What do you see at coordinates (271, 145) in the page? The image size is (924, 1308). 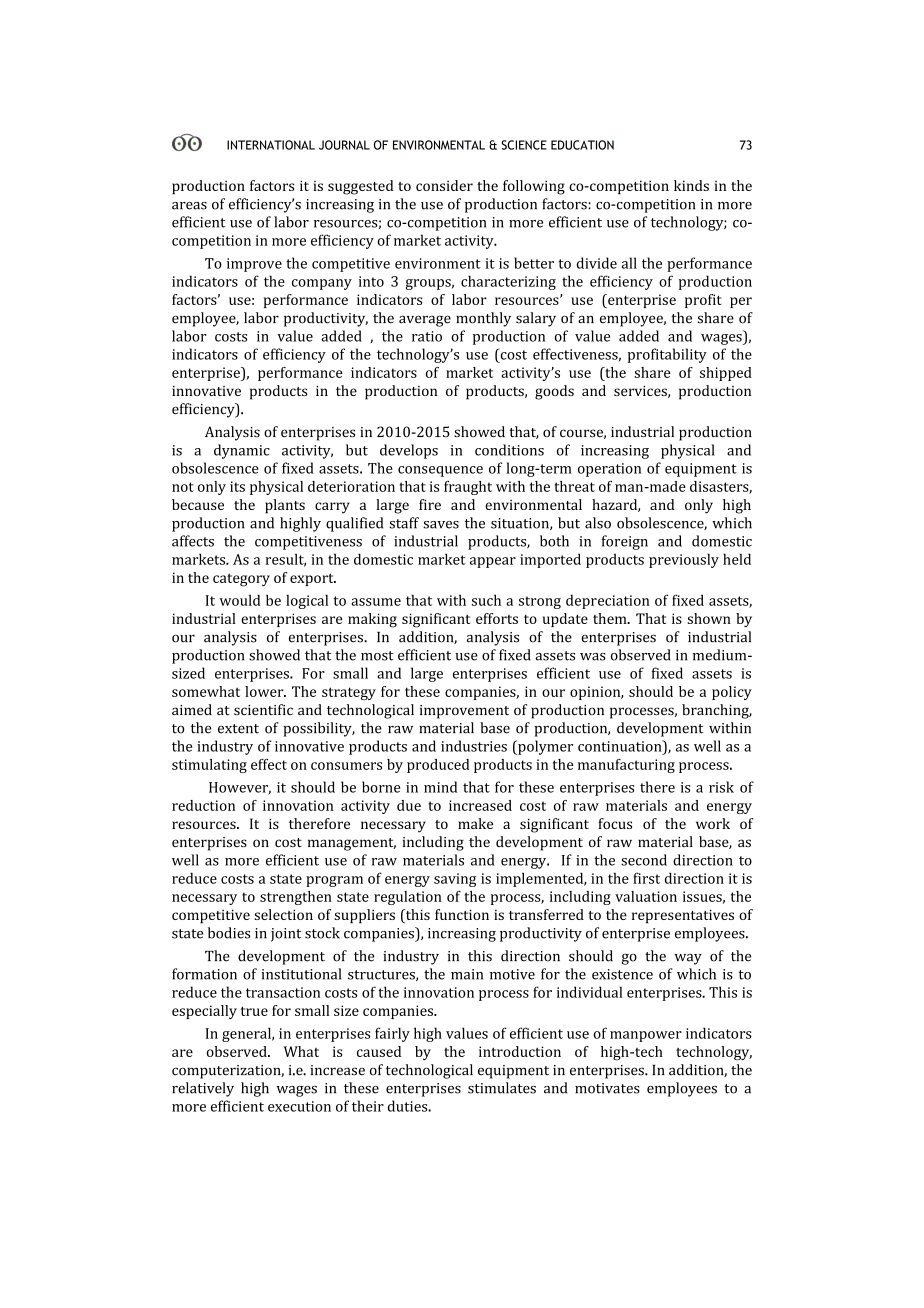 I see `INTERNATIONAL` at bounding box center [271, 145].
